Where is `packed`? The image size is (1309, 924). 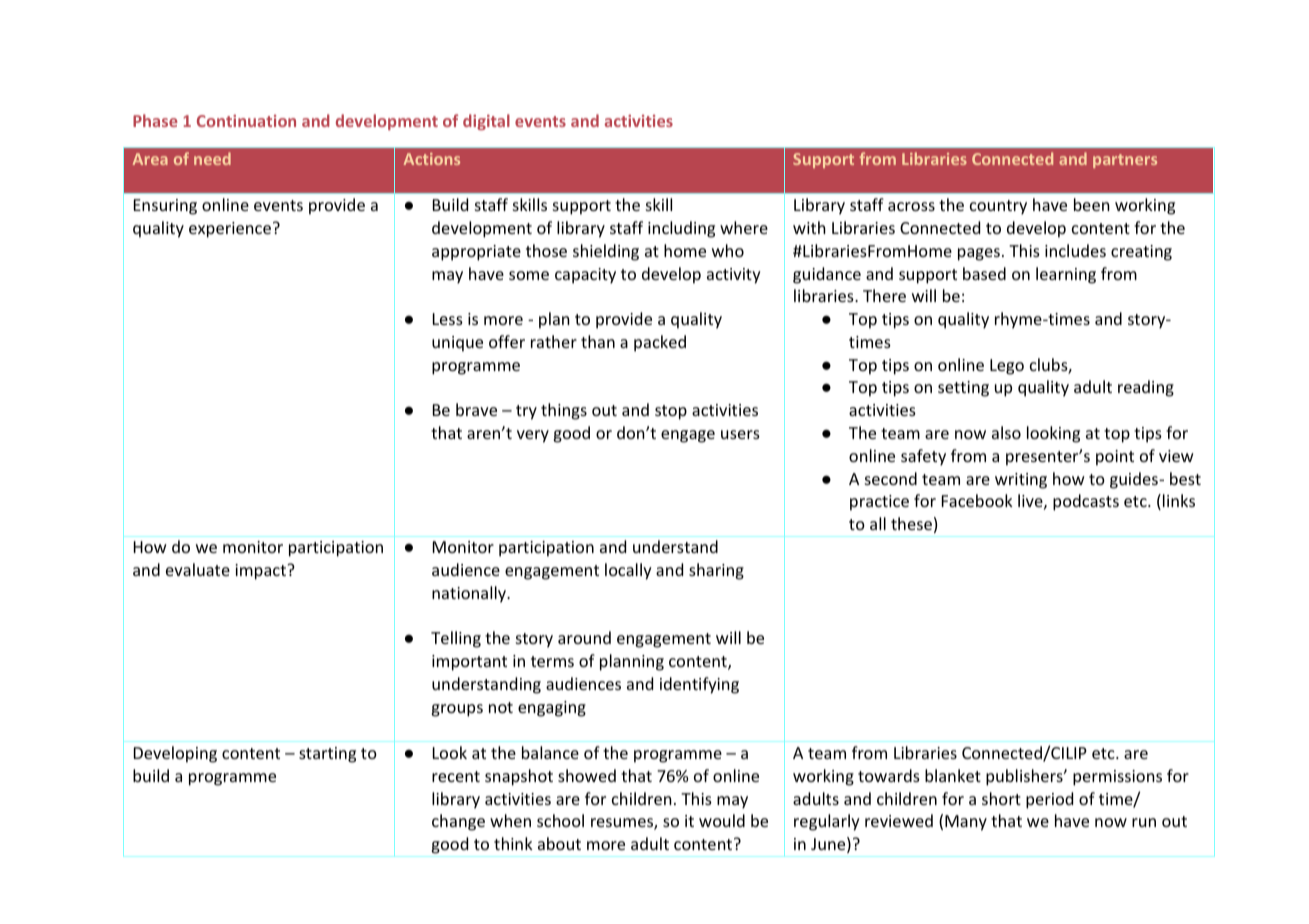
packed is located at coordinates (660, 343).
